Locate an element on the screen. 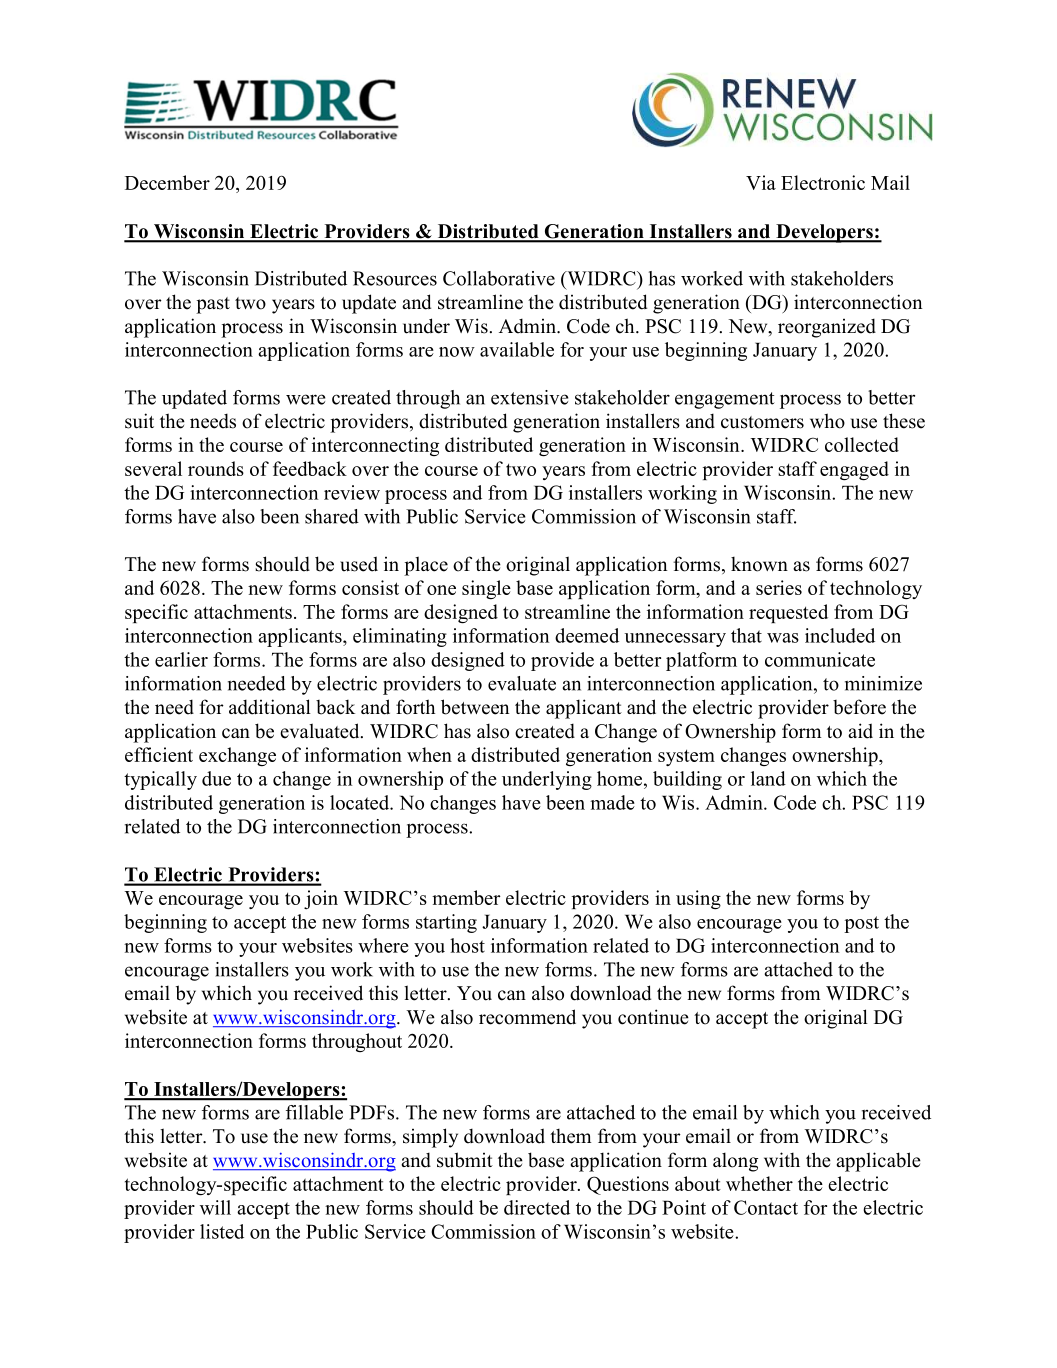  join is located at coordinates (321, 899).
